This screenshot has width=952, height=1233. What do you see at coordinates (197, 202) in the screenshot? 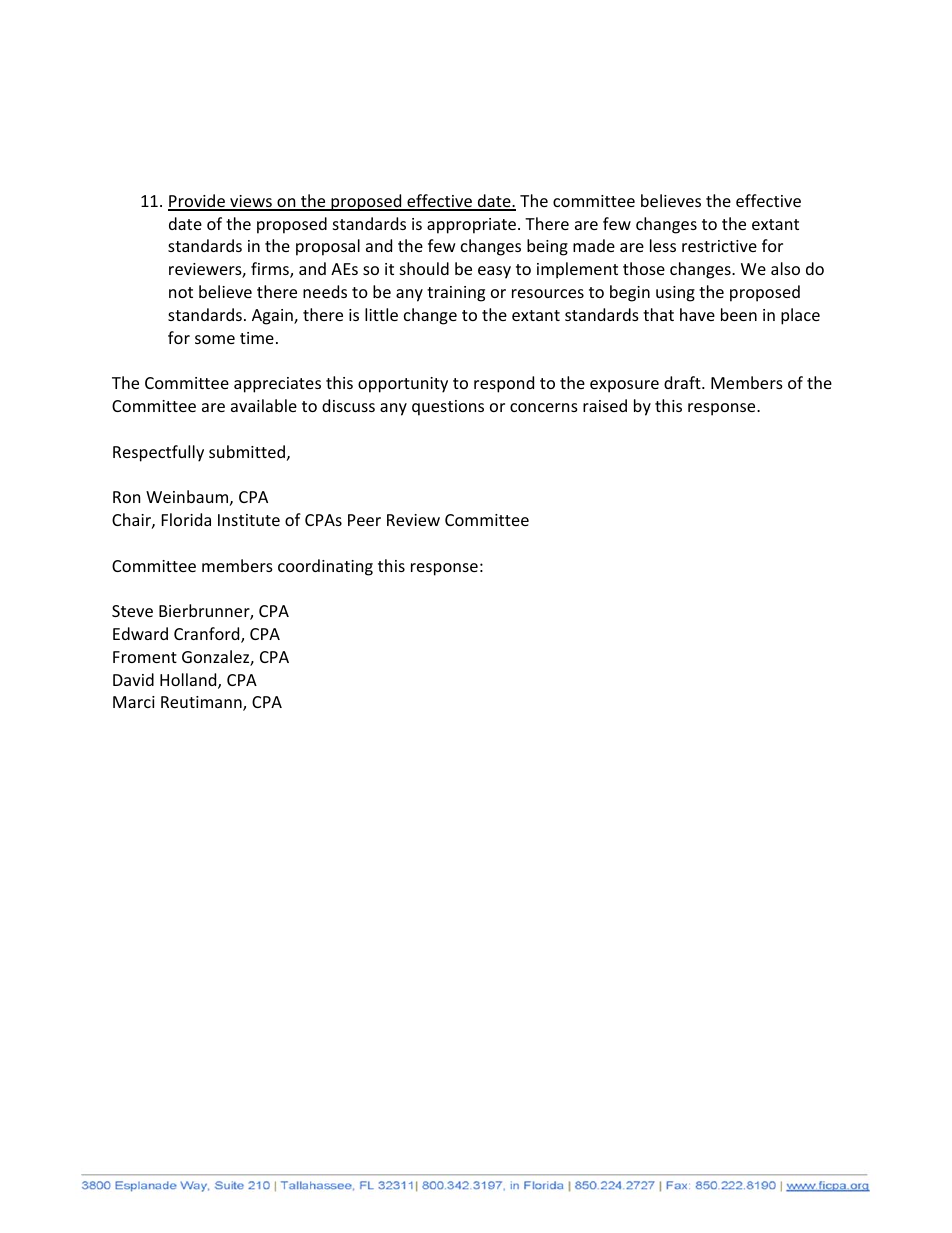
I see `Provide` at bounding box center [197, 202].
